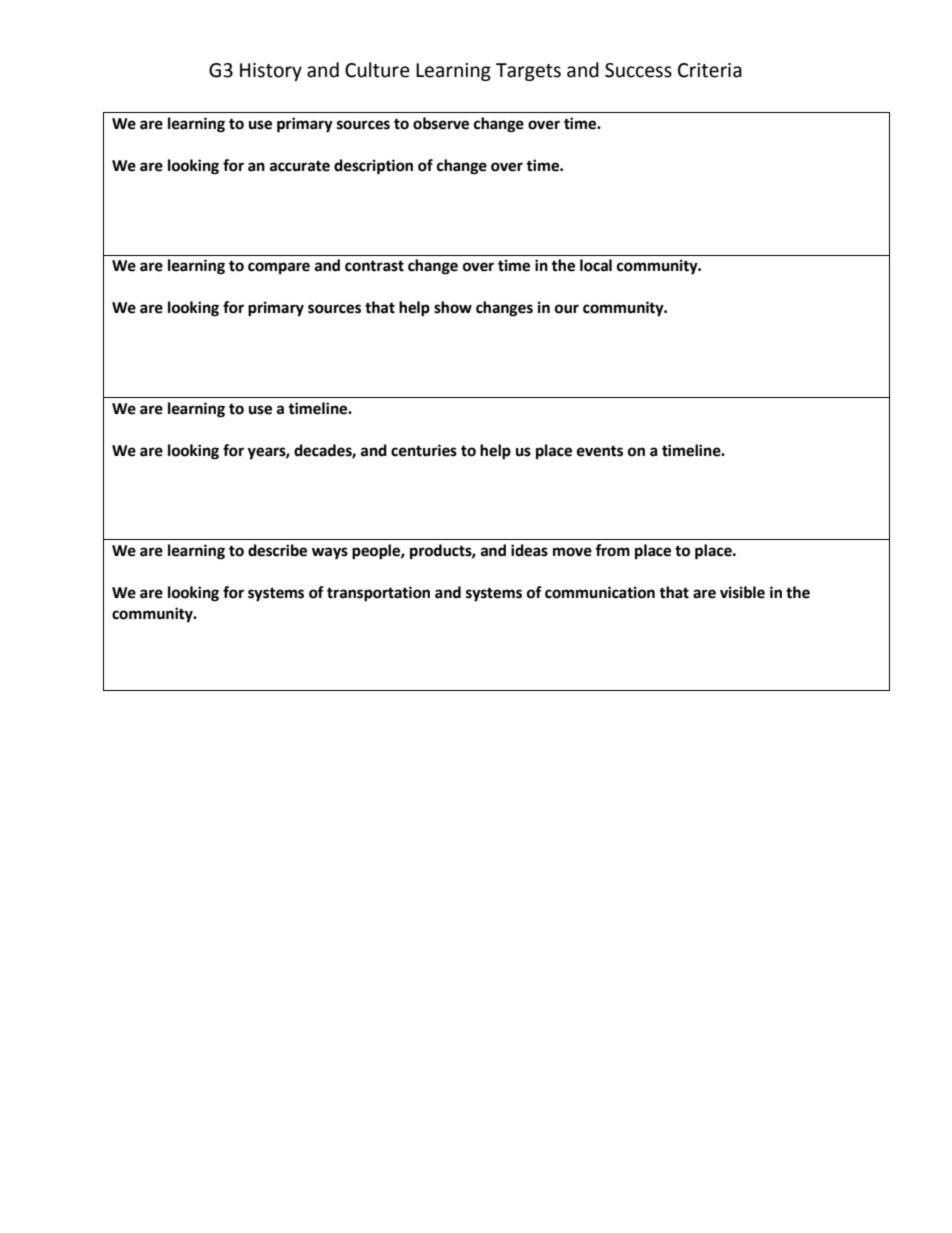 The image size is (952, 1233). Describe the element at coordinates (377, 70) in the page. I see `Culture` at that location.
